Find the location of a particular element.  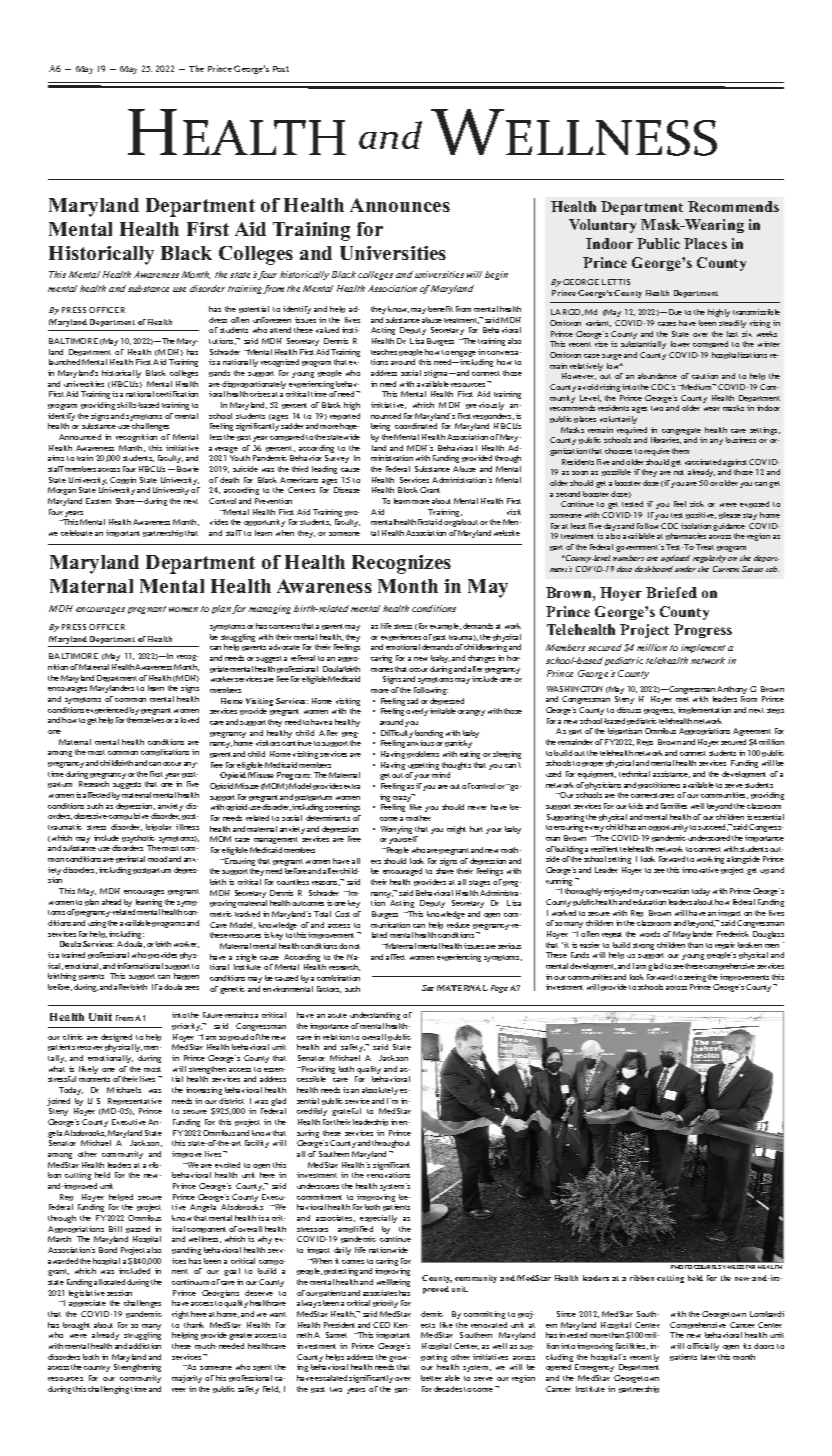

country is located at coordinates (97, 1368).
